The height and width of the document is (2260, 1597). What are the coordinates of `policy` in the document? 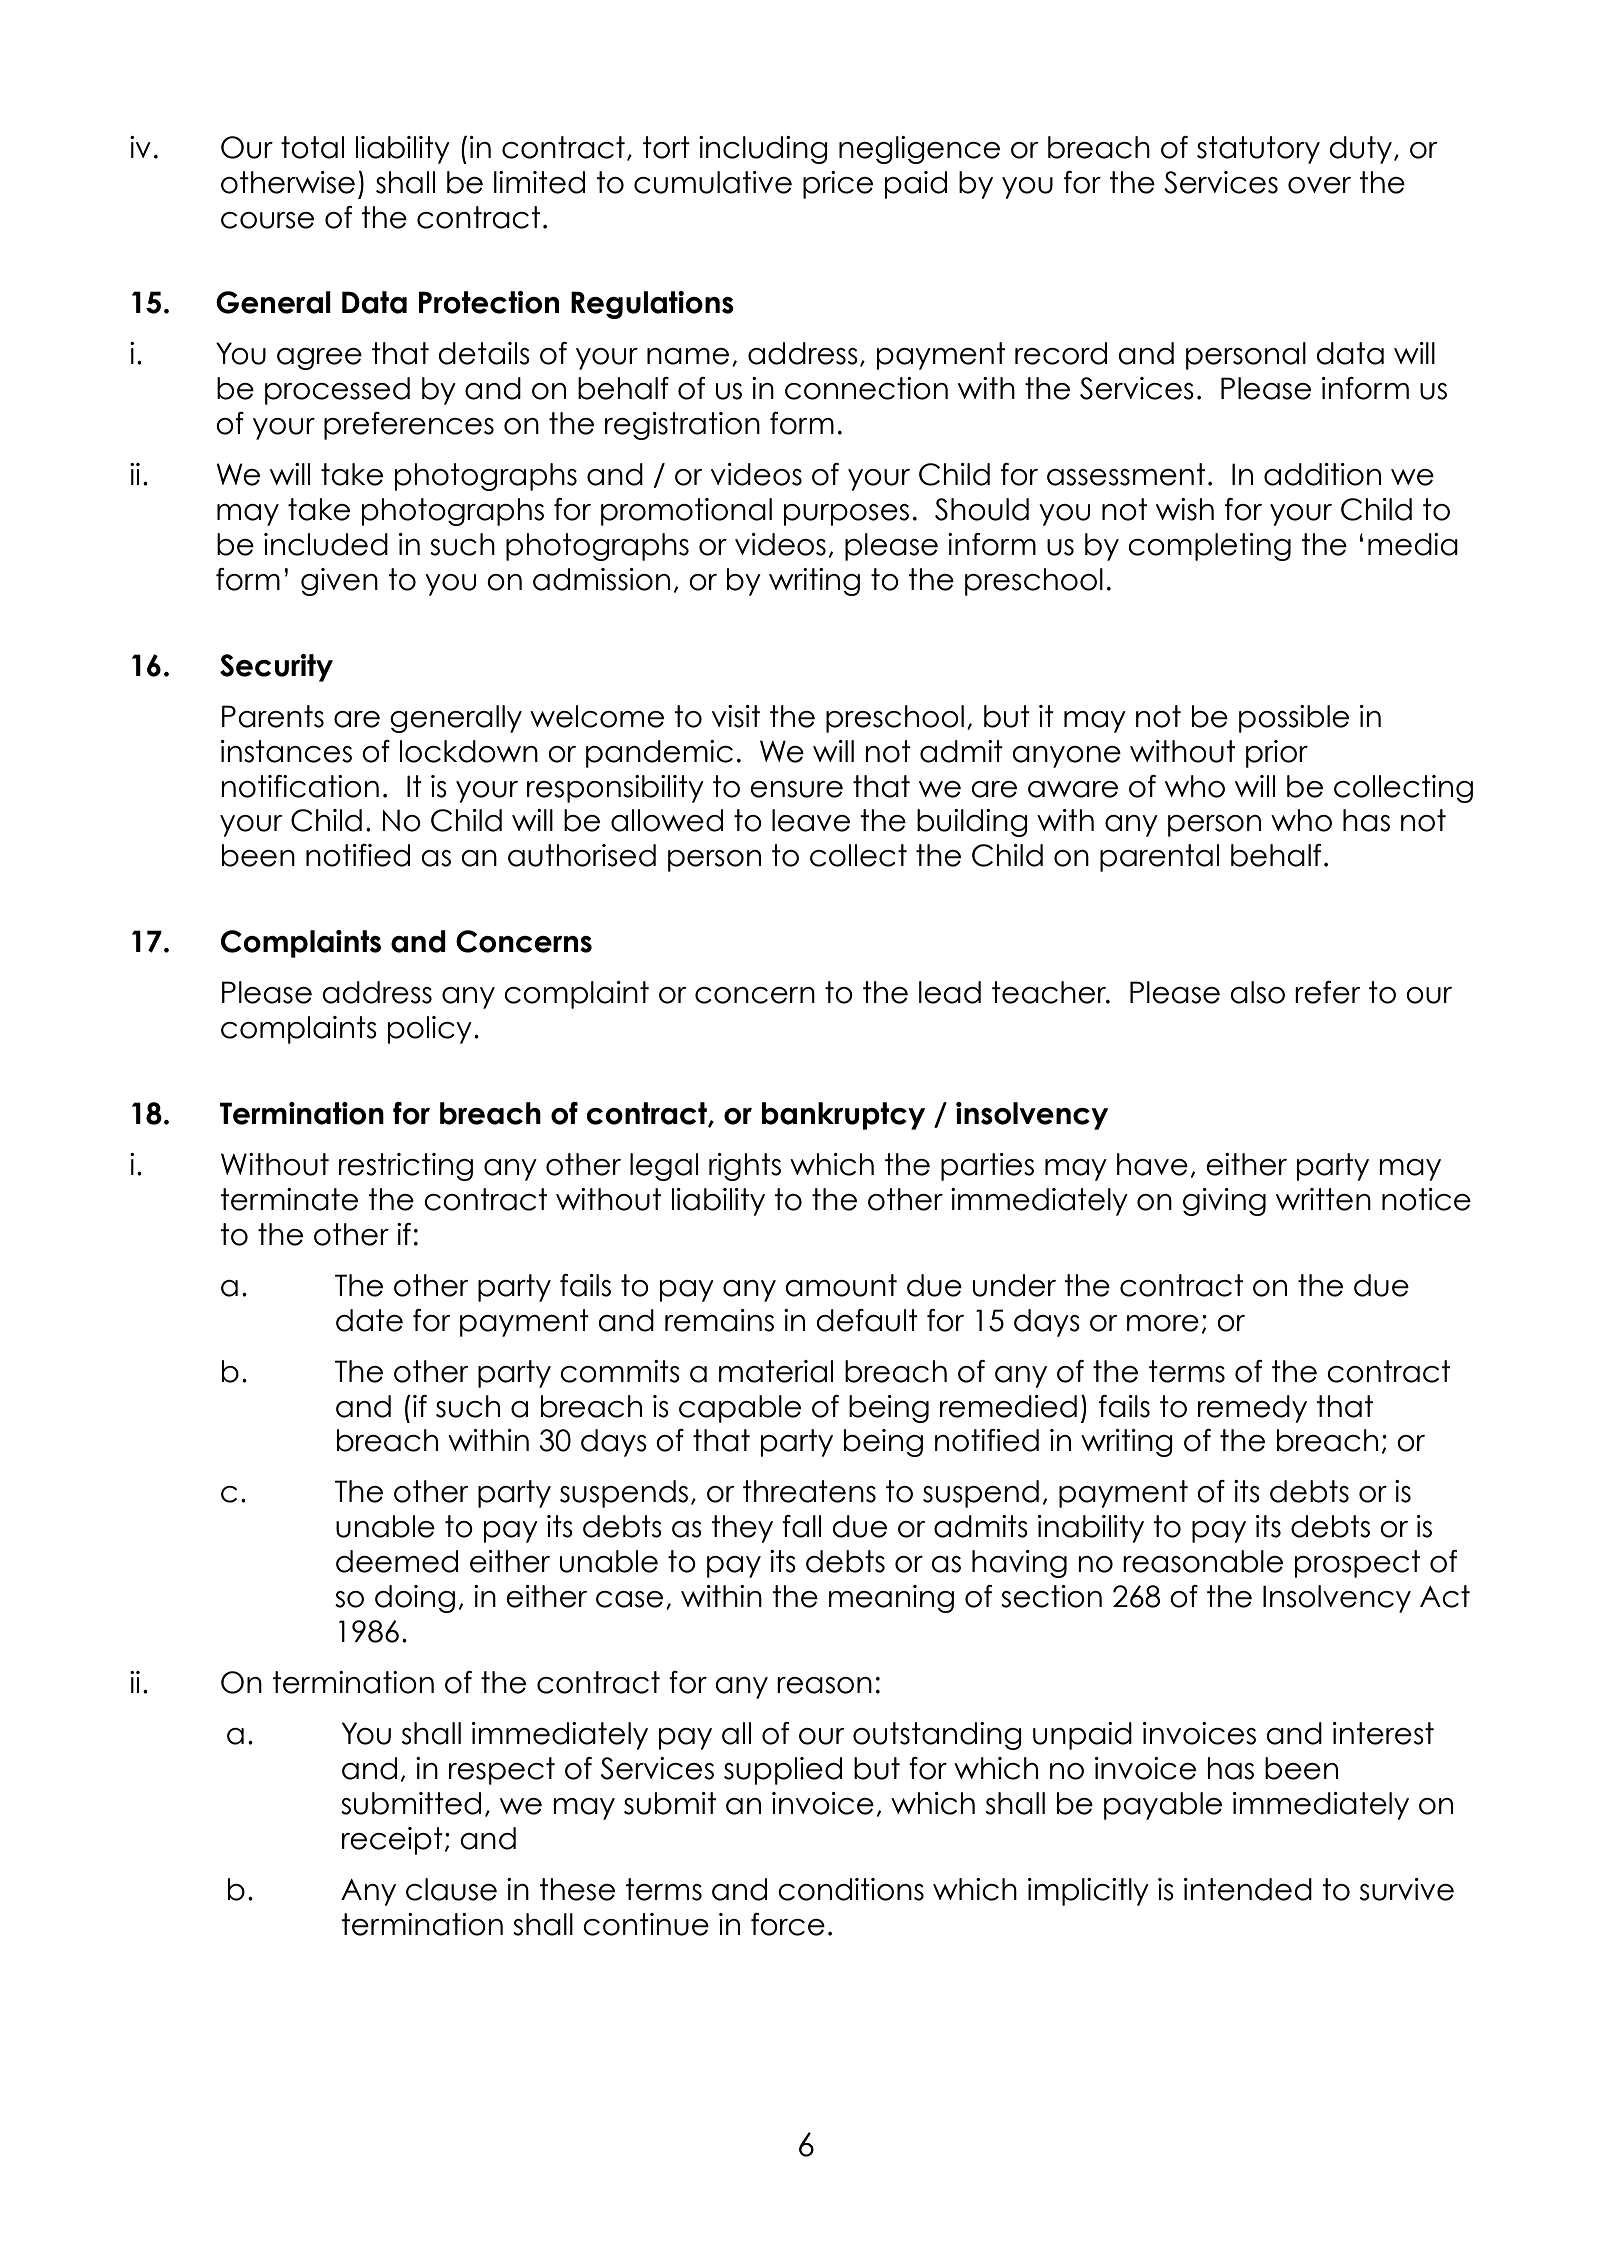 It's located at (430, 1030).
